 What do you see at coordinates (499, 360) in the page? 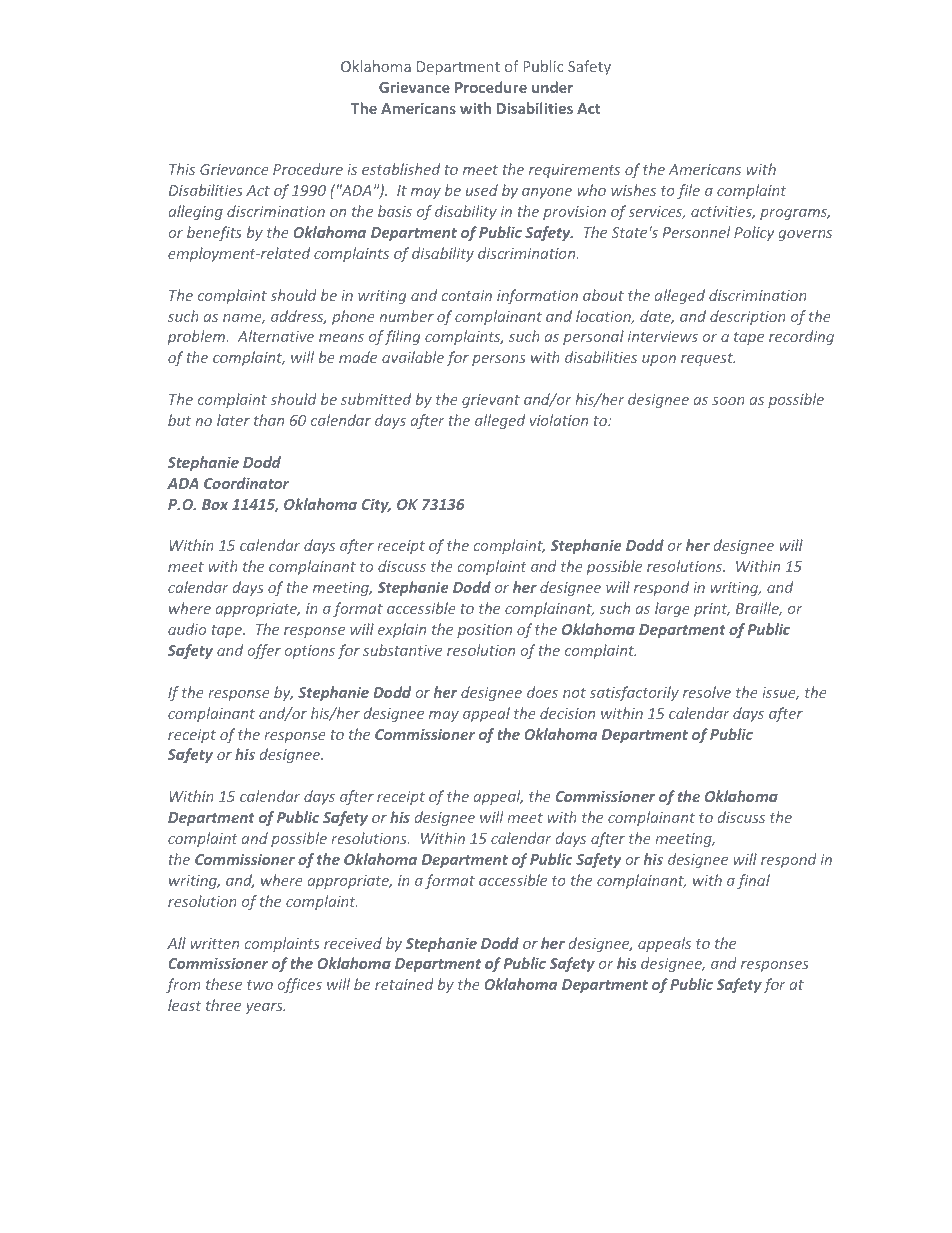
I see `persons` at bounding box center [499, 360].
